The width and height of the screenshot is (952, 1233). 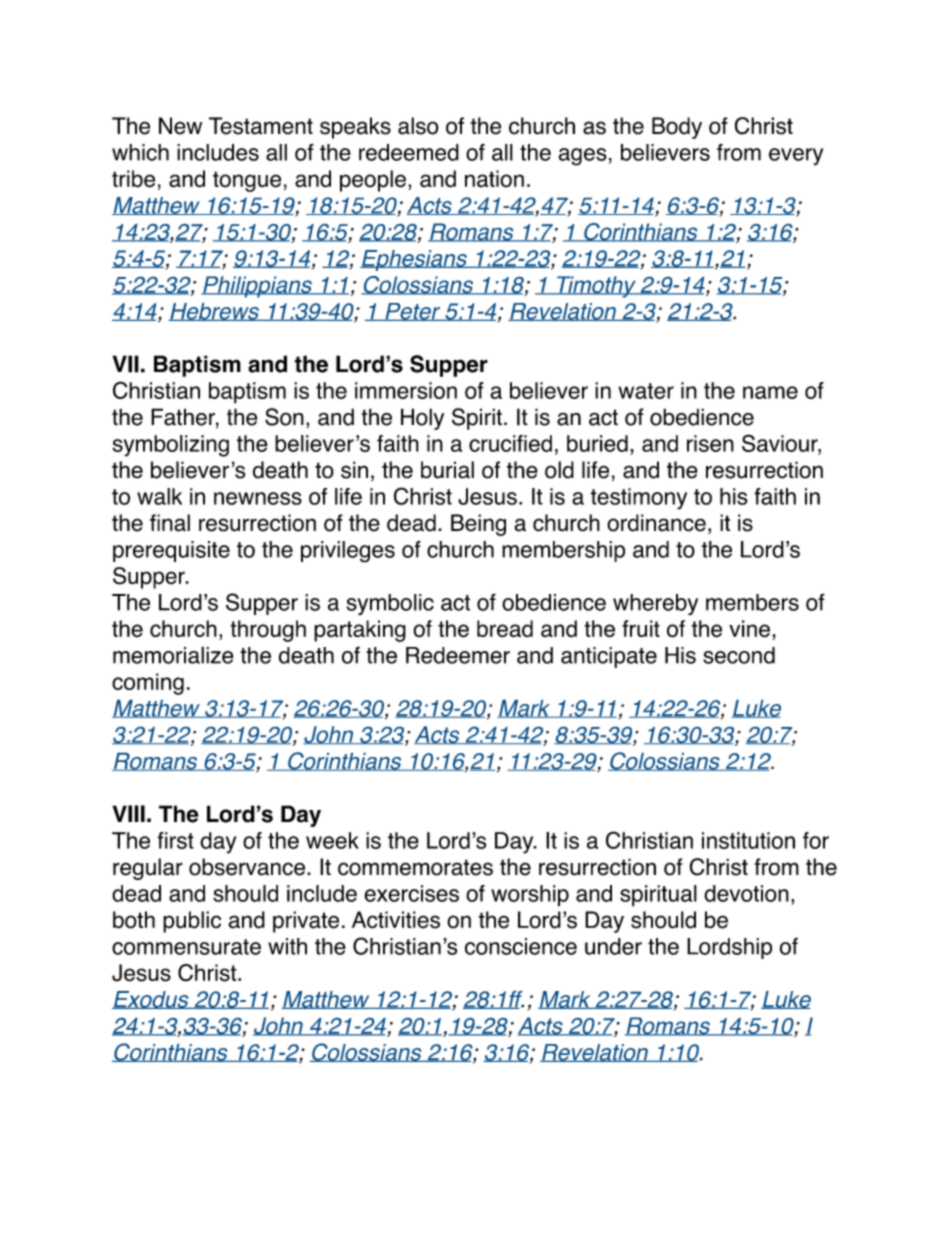 I want to click on second, so click(x=739, y=655).
